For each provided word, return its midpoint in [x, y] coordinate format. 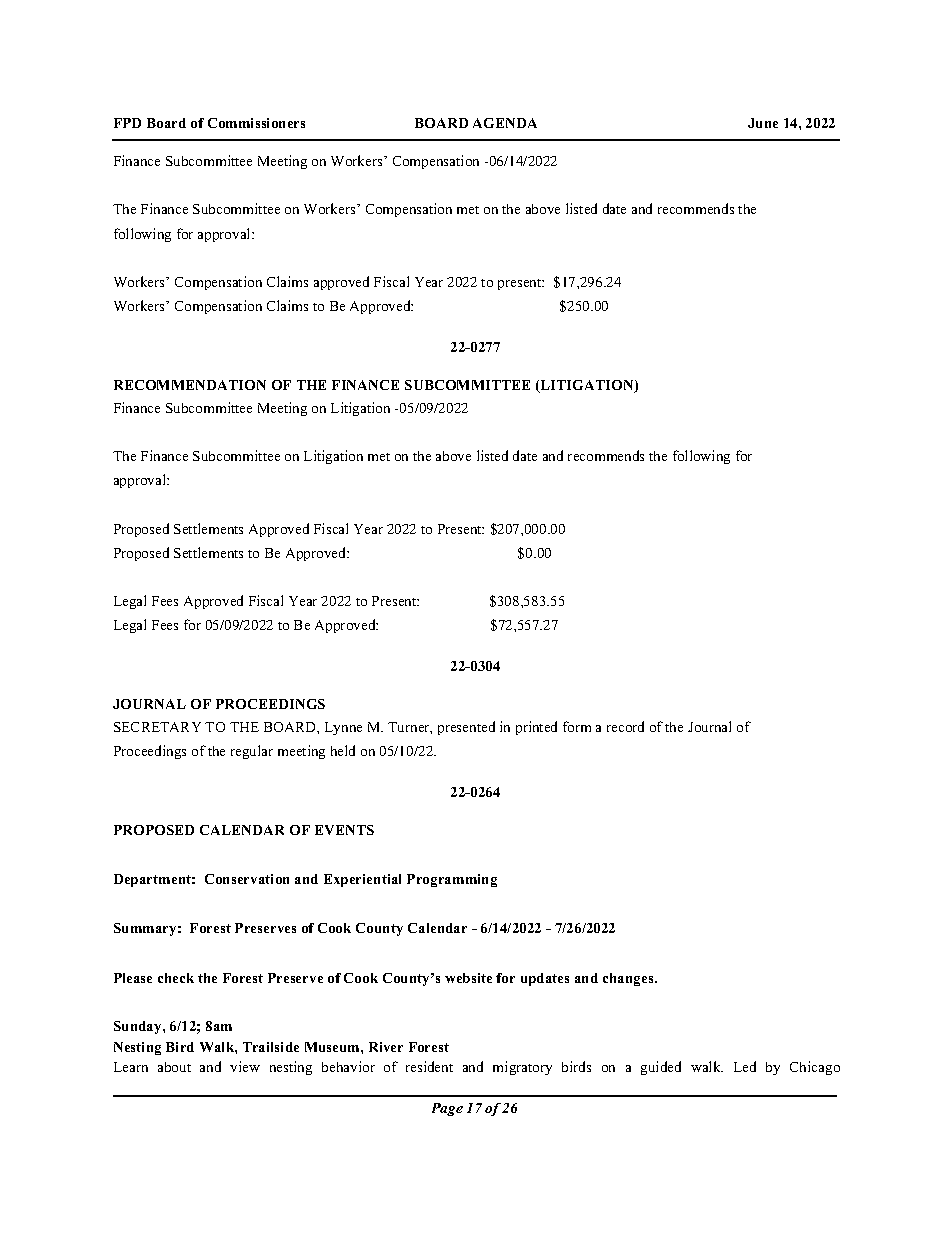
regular [252, 752]
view [245, 1066]
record [625, 726]
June [763, 123]
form [577, 726]
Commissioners [256, 123]
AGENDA [505, 123]
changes [629, 979]
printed [536, 728]
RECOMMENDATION [190, 385]
